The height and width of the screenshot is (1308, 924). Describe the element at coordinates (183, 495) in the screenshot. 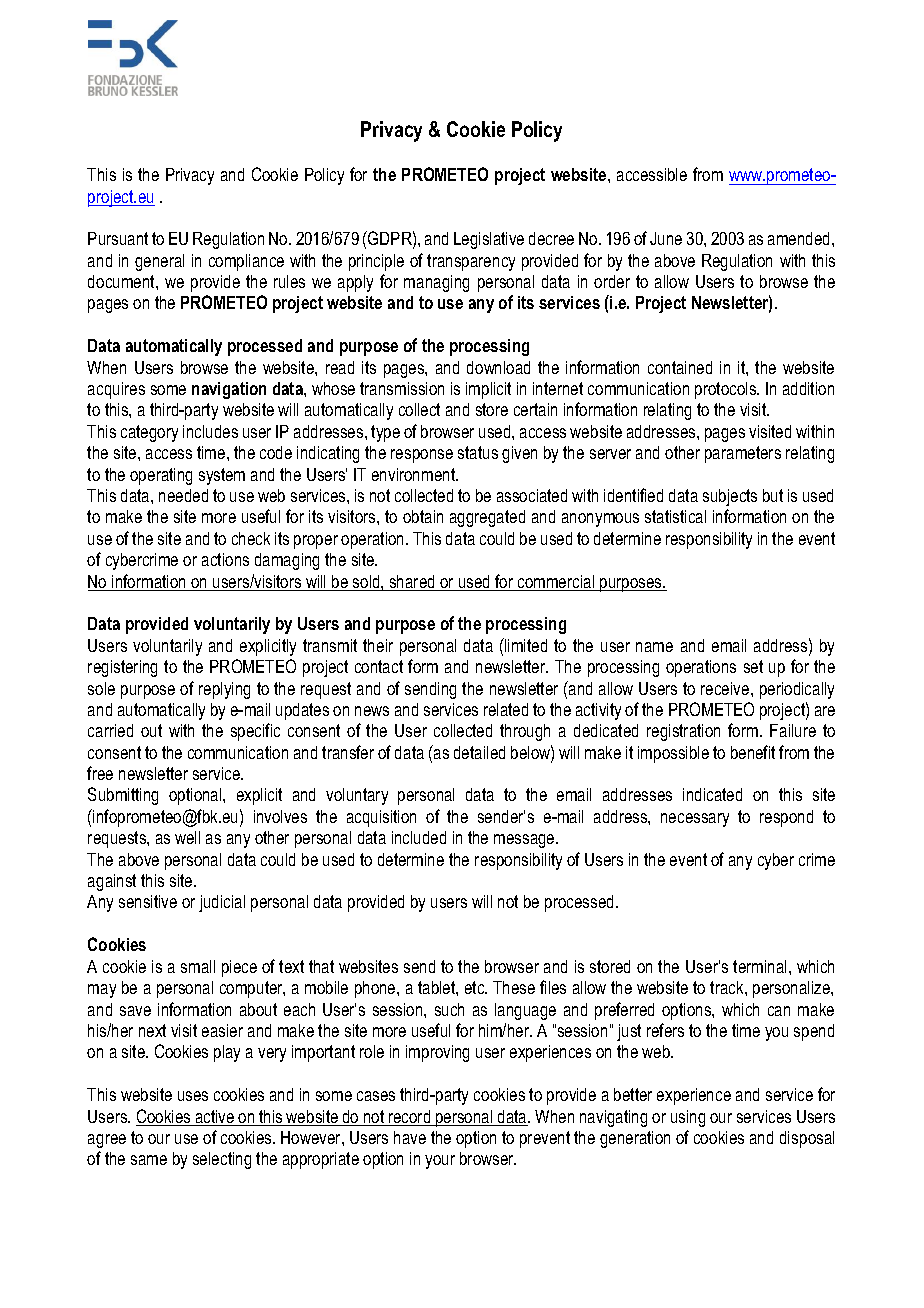

I see `needed` at that location.
